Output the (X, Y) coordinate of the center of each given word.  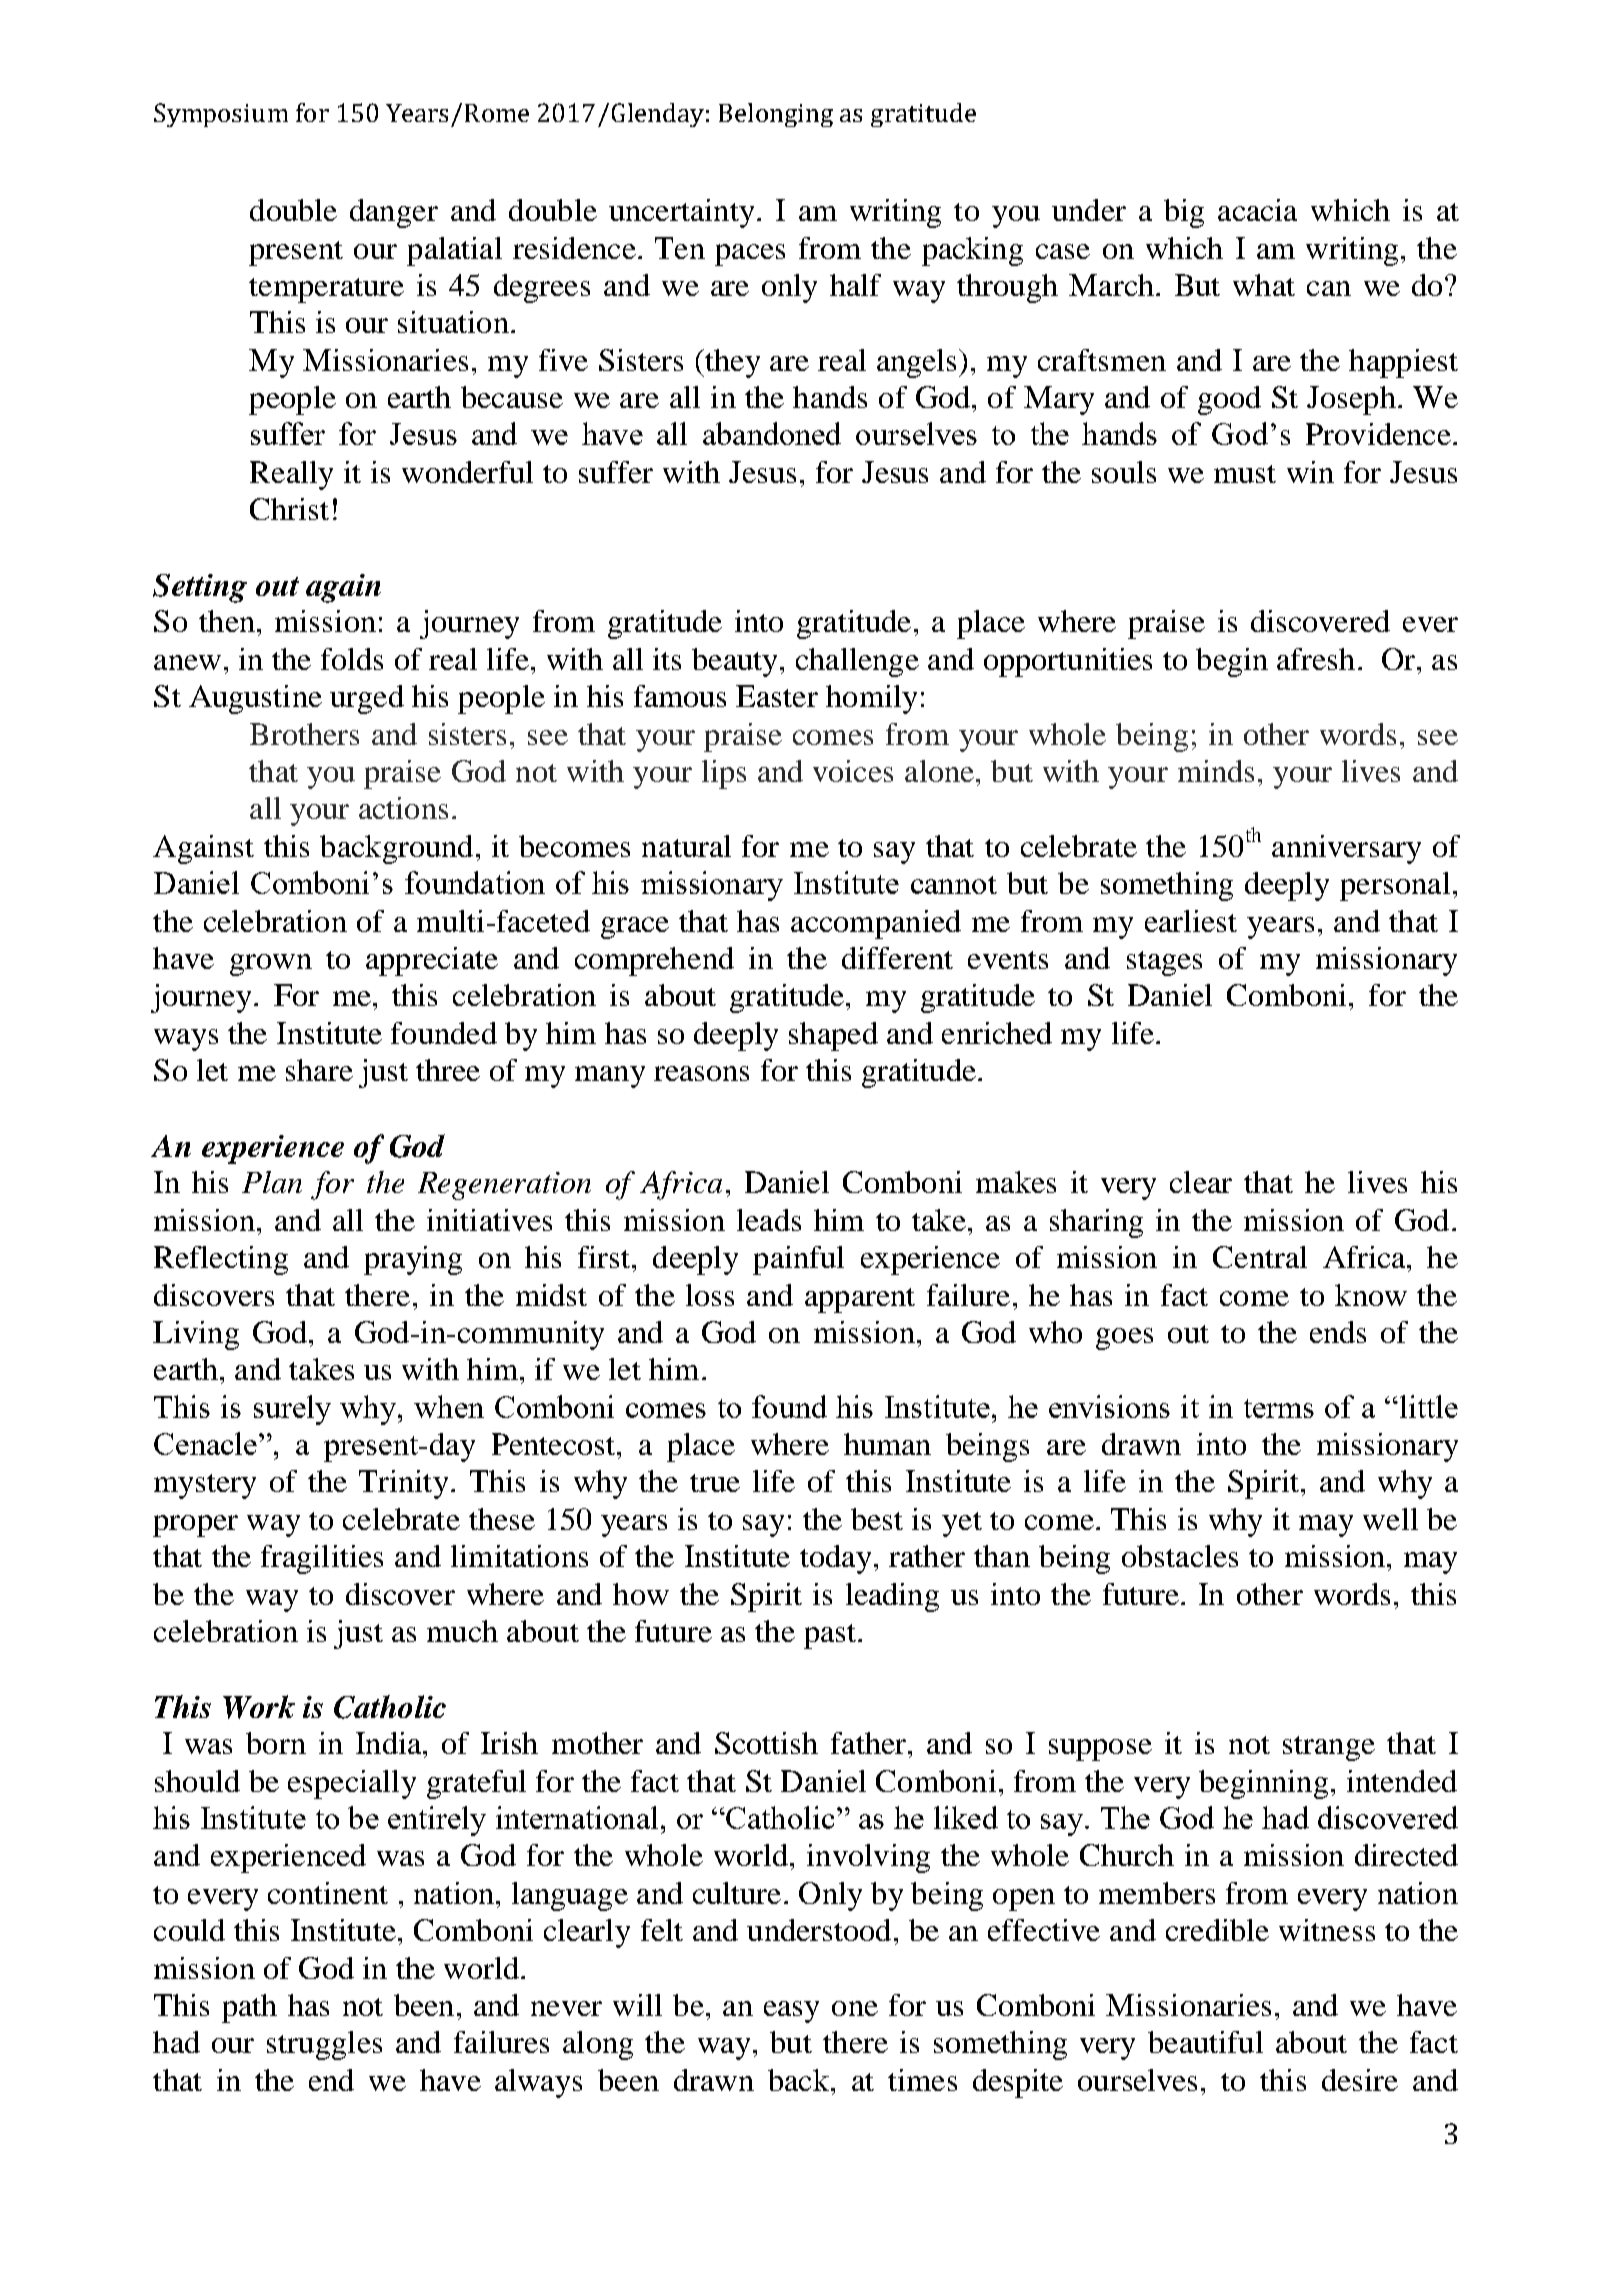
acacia (1257, 210)
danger (394, 213)
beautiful (1205, 2042)
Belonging (776, 115)
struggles (324, 2045)
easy (791, 2012)
